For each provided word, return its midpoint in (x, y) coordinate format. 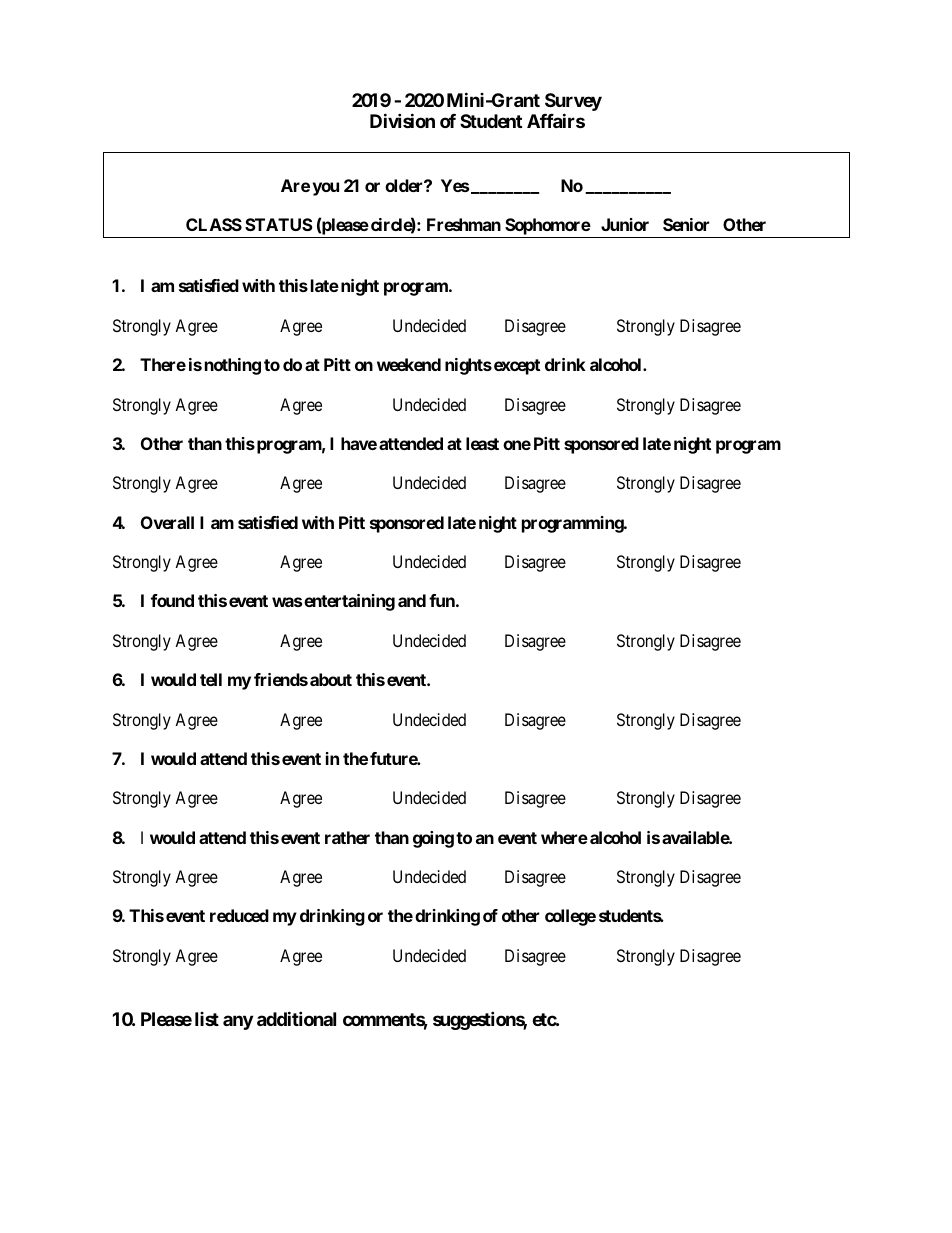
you (326, 189)
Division (402, 120)
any (238, 1022)
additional (296, 1018)
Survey (573, 102)
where (564, 837)
